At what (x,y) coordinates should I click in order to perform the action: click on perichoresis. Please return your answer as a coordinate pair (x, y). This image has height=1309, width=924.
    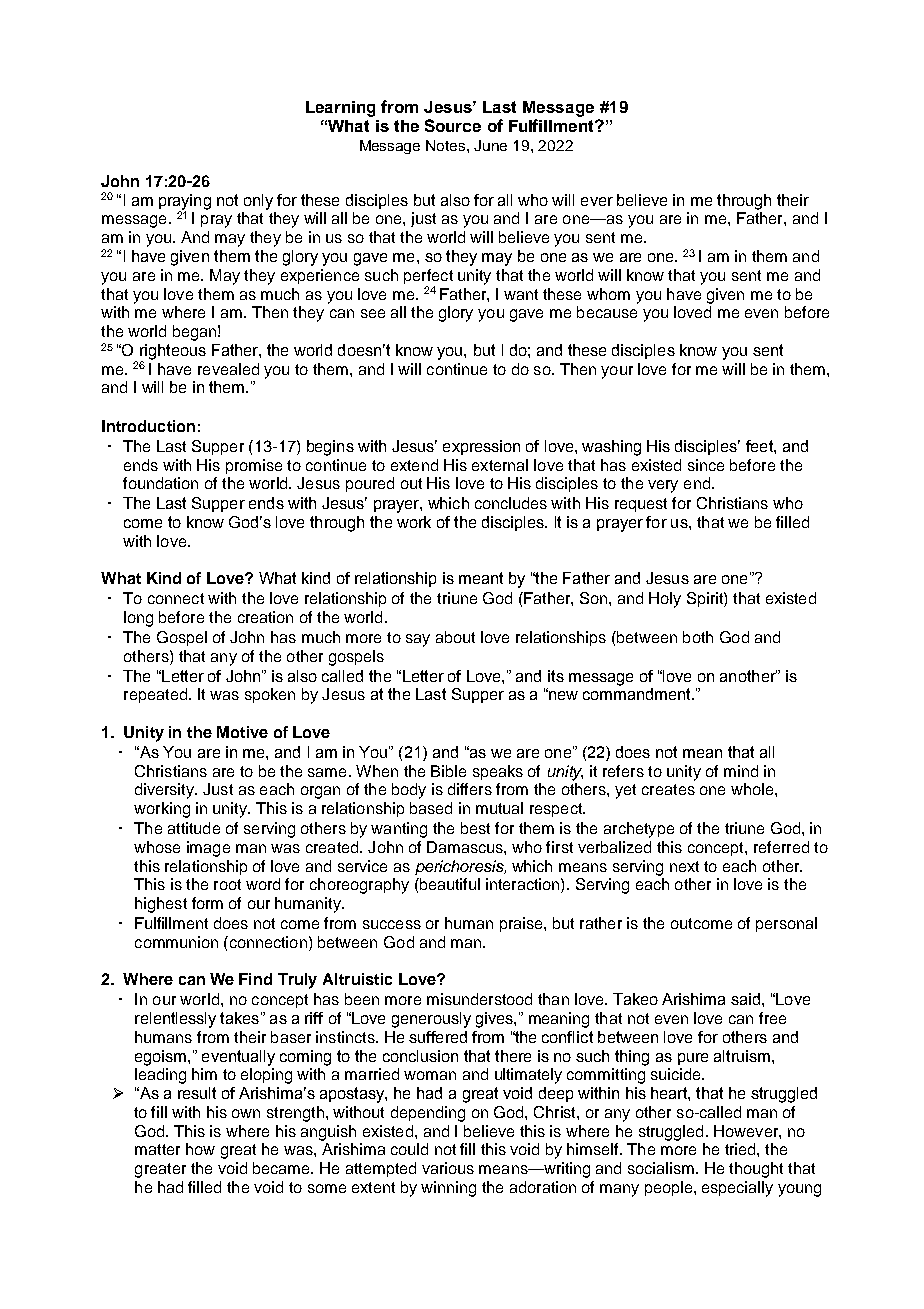
    Looking at the image, I should click on (460, 867).
